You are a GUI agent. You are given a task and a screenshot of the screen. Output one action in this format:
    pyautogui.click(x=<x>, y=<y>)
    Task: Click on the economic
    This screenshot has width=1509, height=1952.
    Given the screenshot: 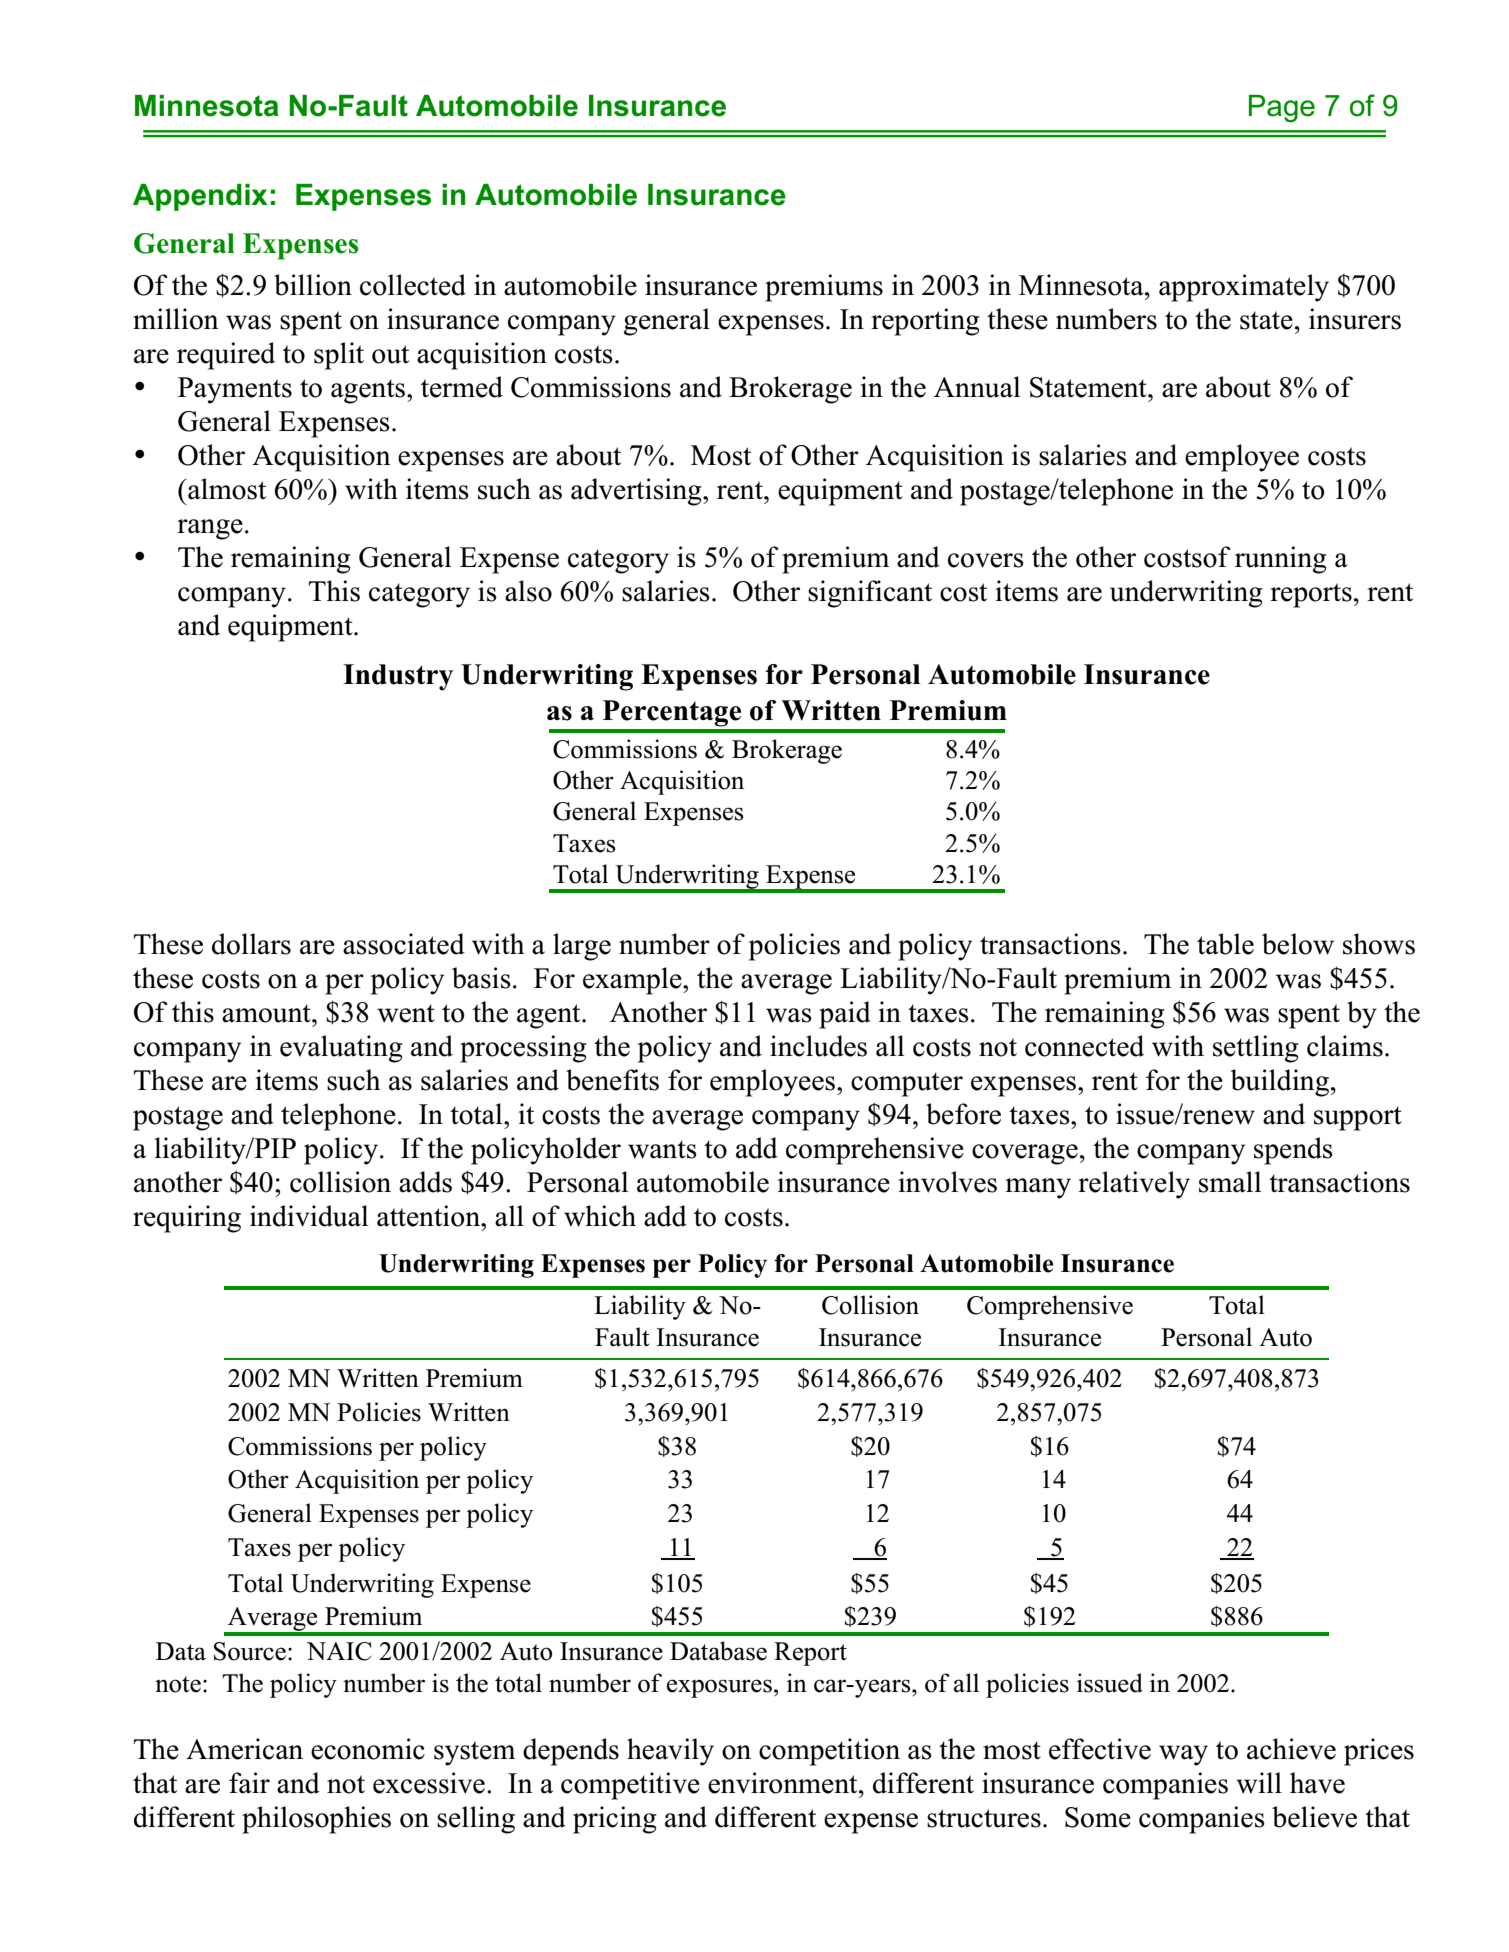 What is the action you would take?
    pyautogui.click(x=368, y=1749)
